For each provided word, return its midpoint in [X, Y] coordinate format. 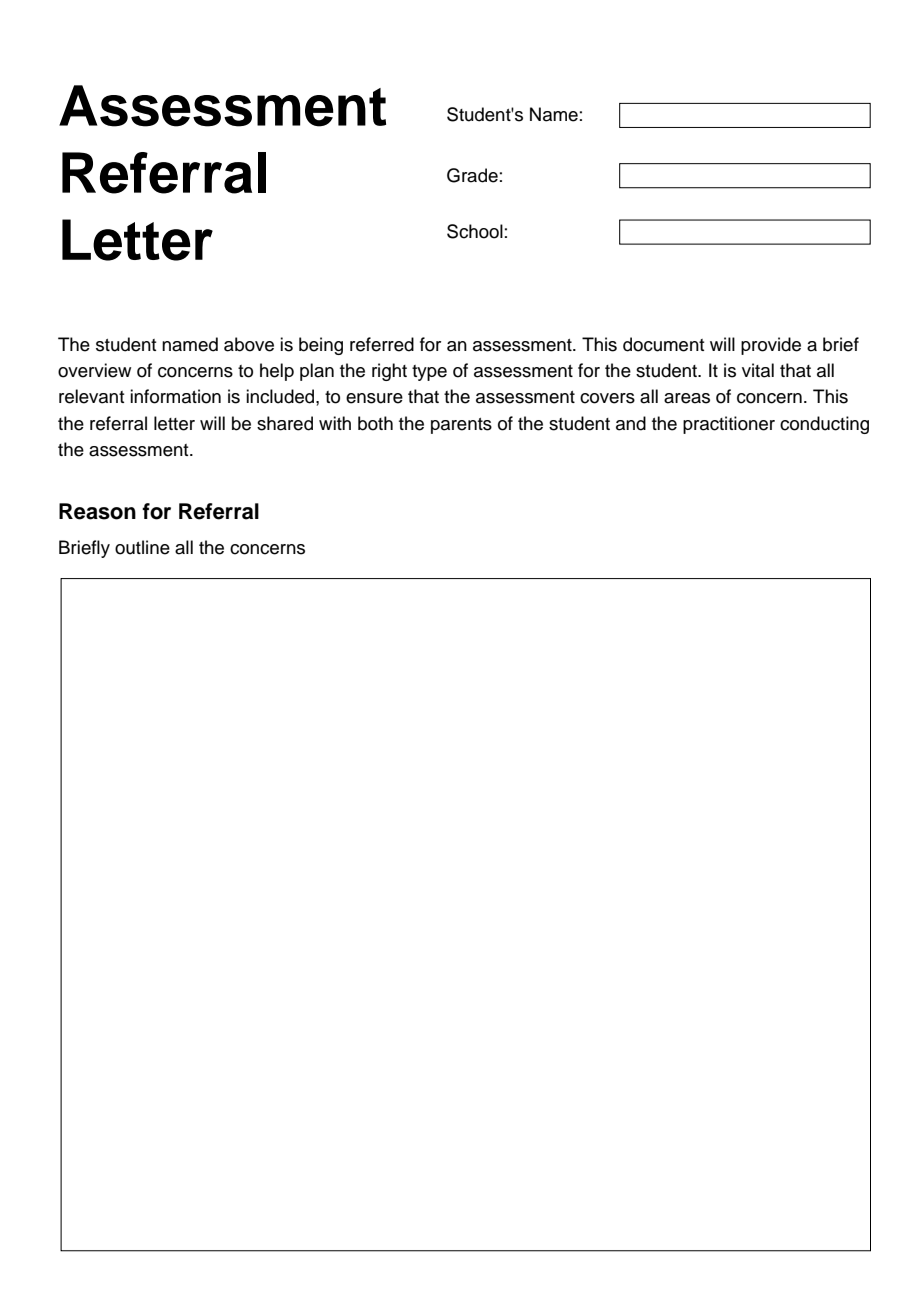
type [429, 373]
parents [461, 426]
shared [285, 423]
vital [758, 370]
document [664, 344]
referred [382, 344]
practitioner [729, 425]
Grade [472, 175]
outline [142, 547]
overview [94, 370]
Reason [97, 511]
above [249, 344]
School [475, 231]
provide [771, 346]
